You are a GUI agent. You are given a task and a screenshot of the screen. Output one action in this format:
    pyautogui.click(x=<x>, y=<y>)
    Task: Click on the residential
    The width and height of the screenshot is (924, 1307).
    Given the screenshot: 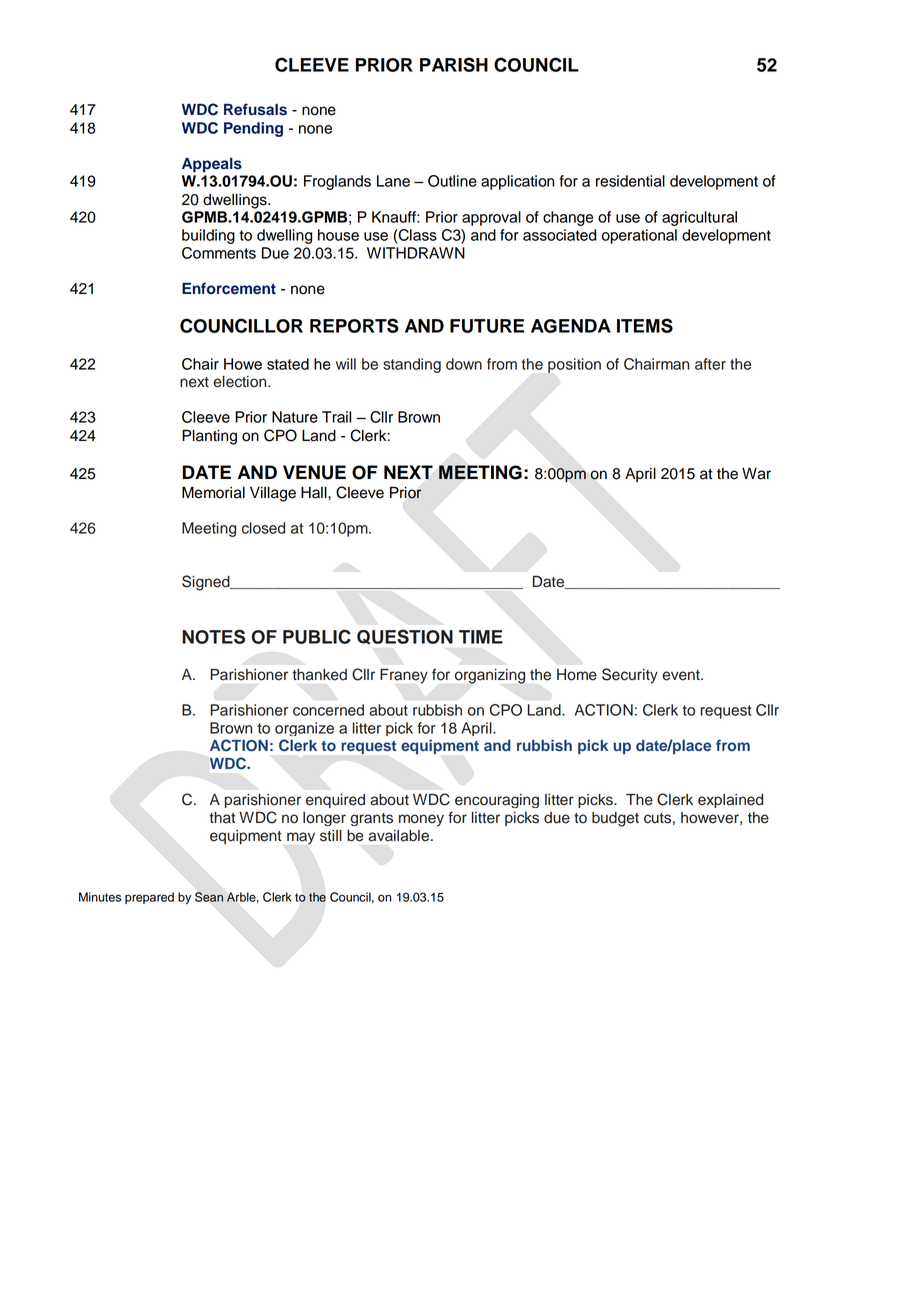 What is the action you would take?
    pyautogui.click(x=630, y=181)
